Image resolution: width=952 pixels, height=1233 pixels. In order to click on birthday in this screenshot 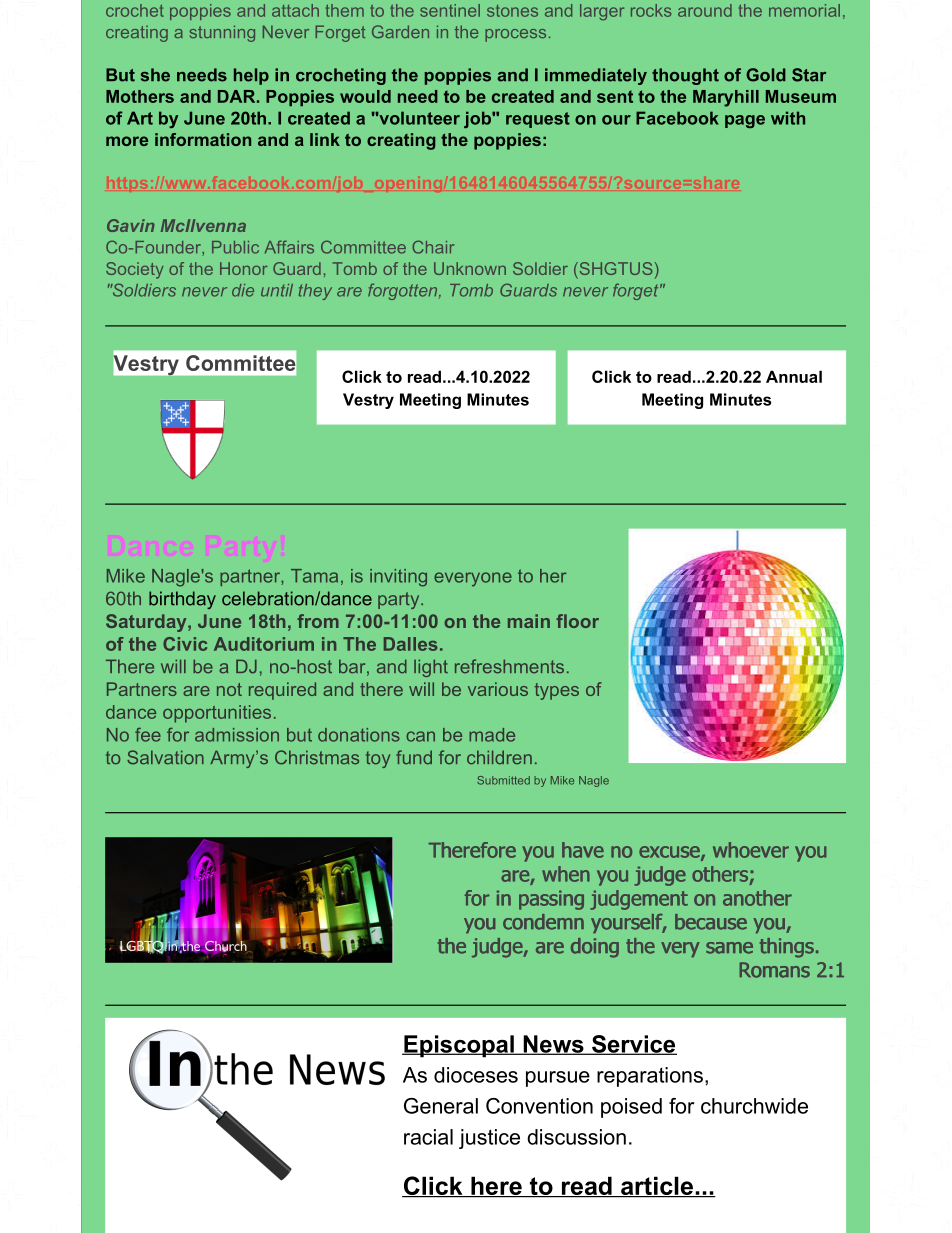, I will do `click(182, 600)`.
